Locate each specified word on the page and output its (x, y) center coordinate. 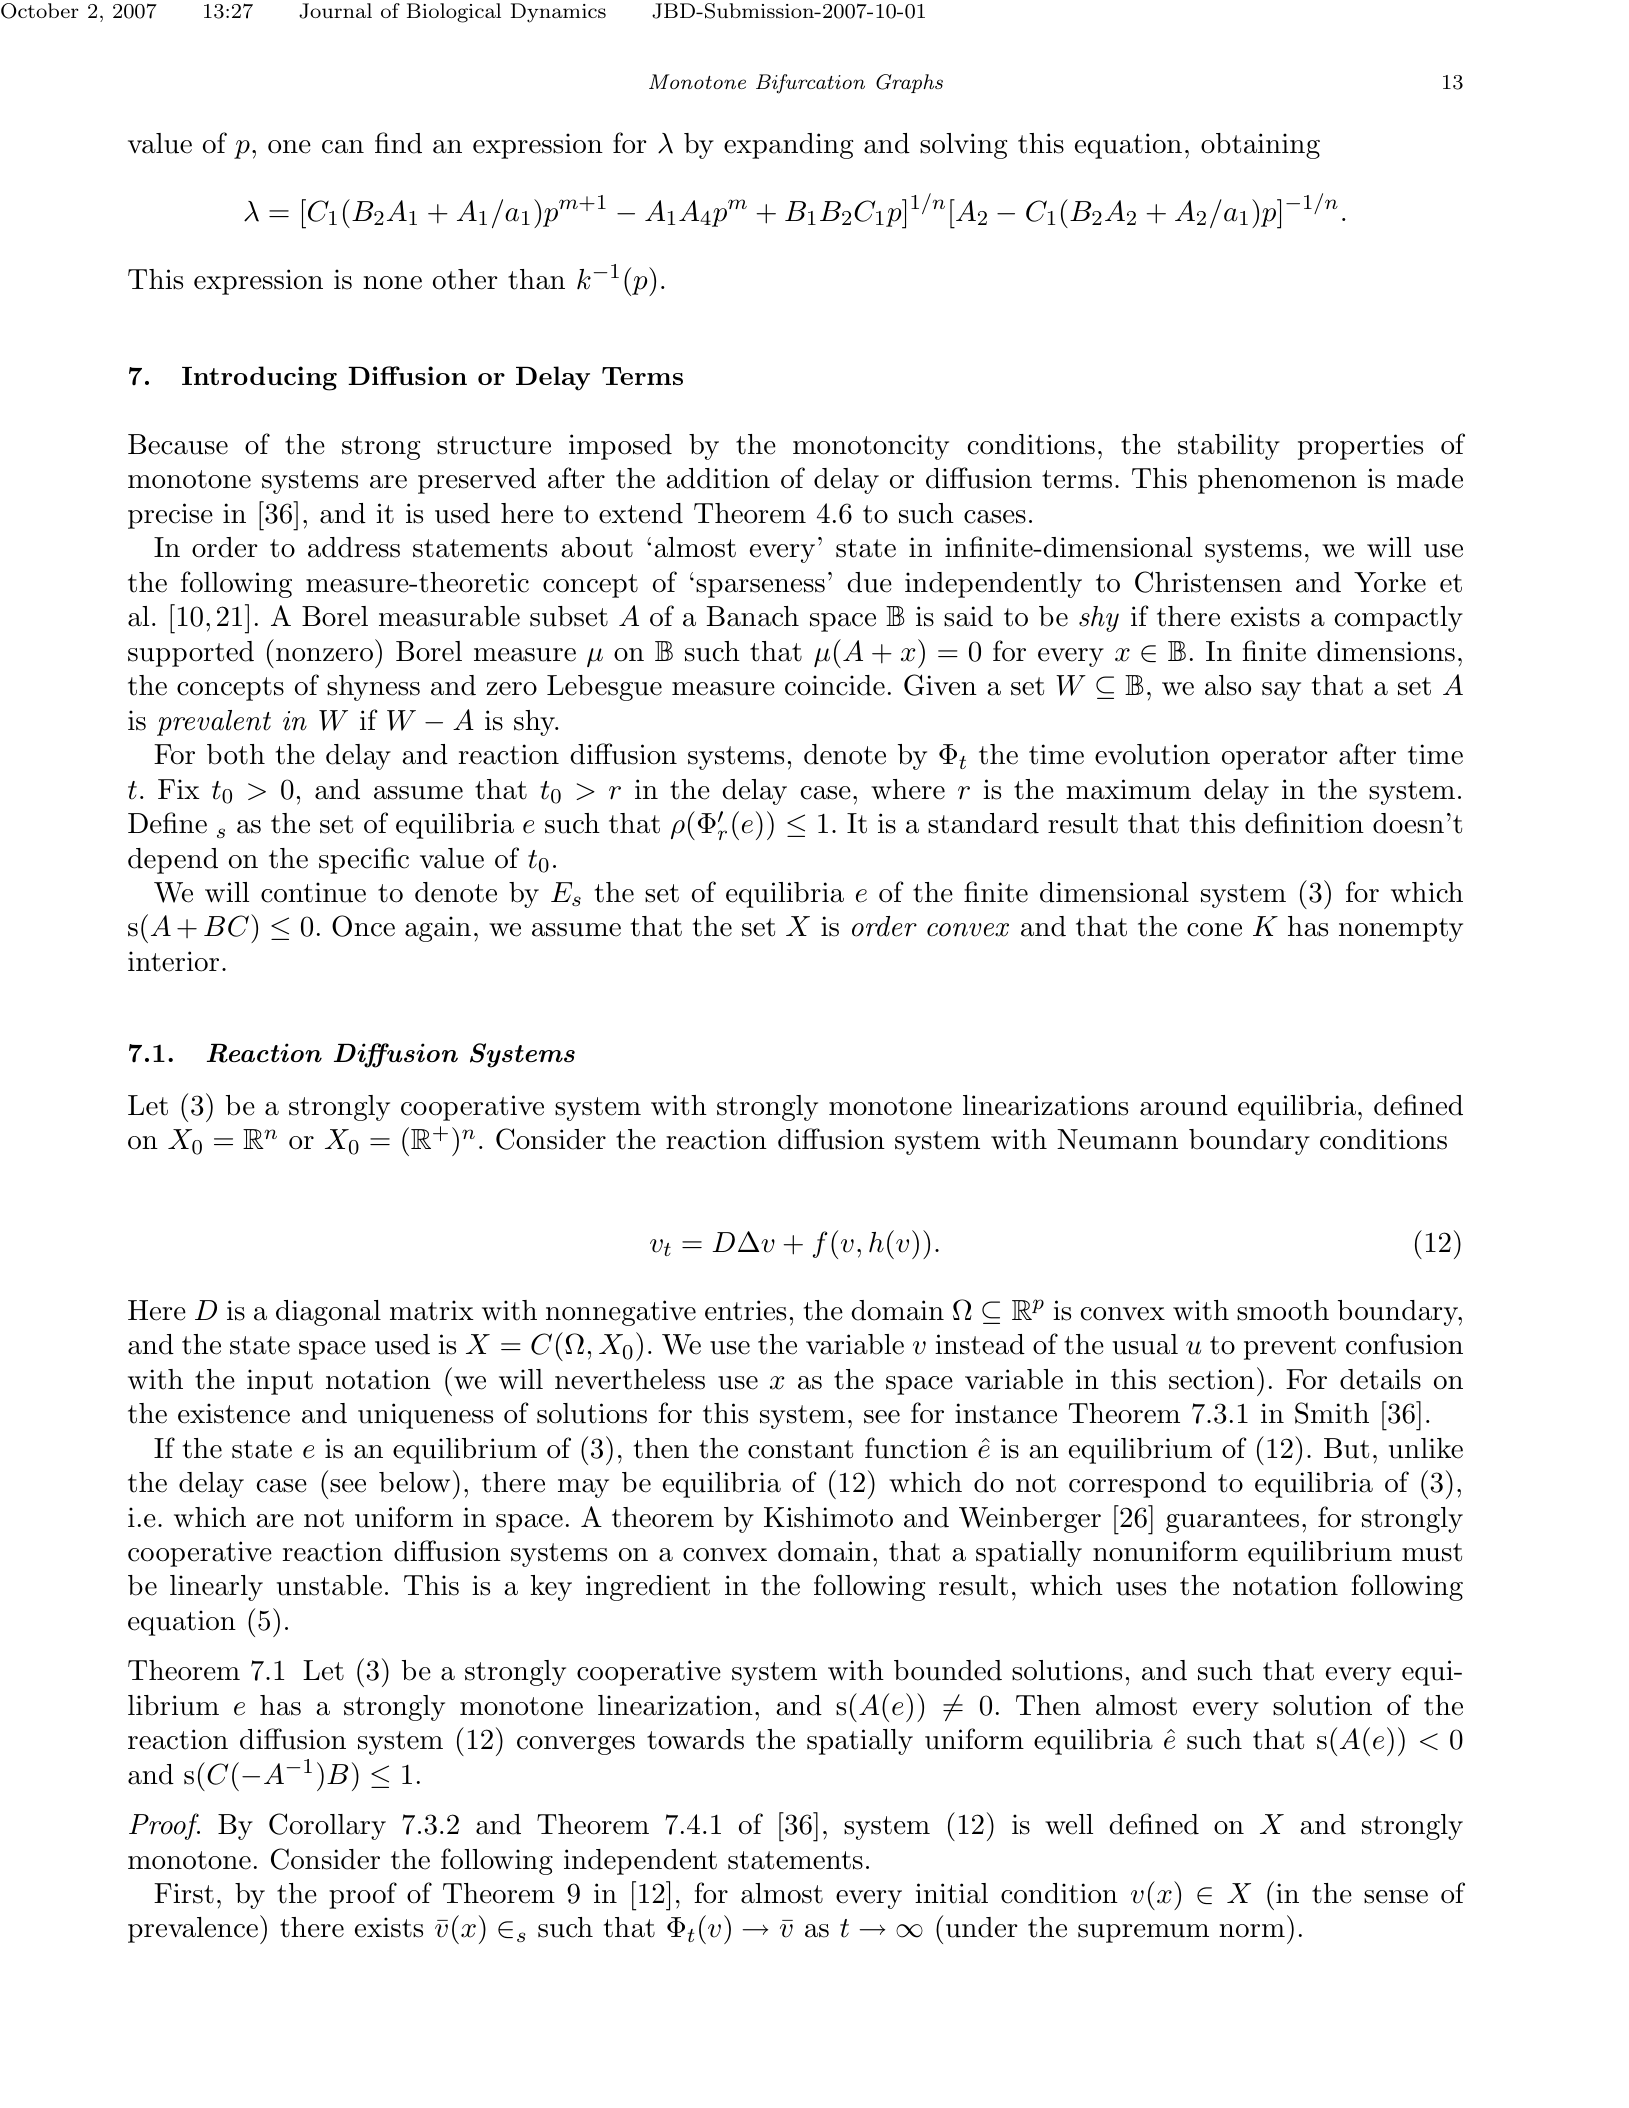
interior (173, 961)
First (184, 1893)
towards (695, 1739)
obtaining (1260, 146)
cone (1214, 930)
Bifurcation (810, 84)
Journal (335, 11)
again (438, 929)
